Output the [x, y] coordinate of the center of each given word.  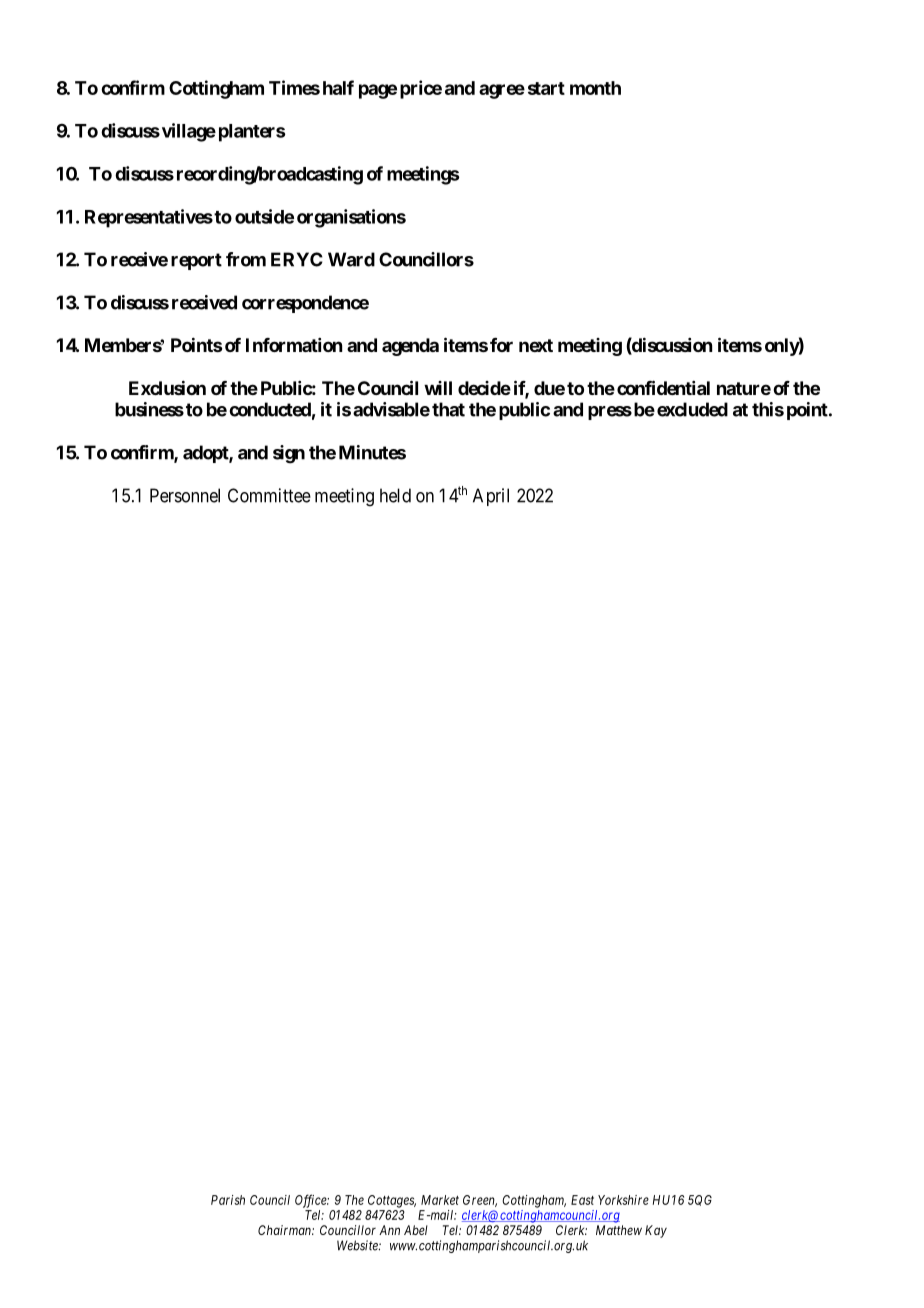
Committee [269, 495]
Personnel [185, 495]
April [491, 497]
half [338, 87]
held [395, 495]
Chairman [285, 1230]
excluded [692, 409]
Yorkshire [623, 1200]
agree [502, 91]
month [595, 88]
